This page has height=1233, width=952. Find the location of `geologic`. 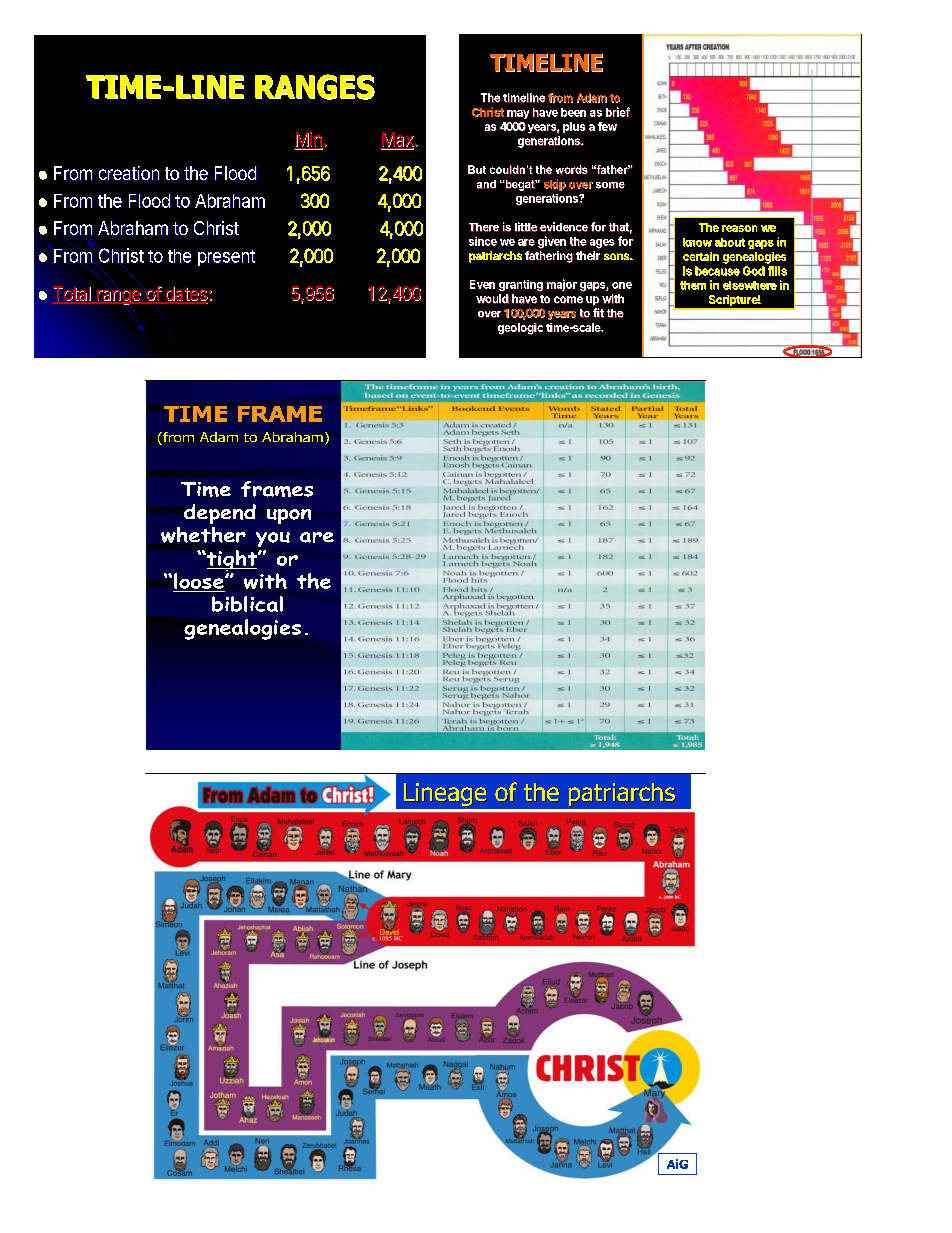

geologic is located at coordinates (520, 329).
